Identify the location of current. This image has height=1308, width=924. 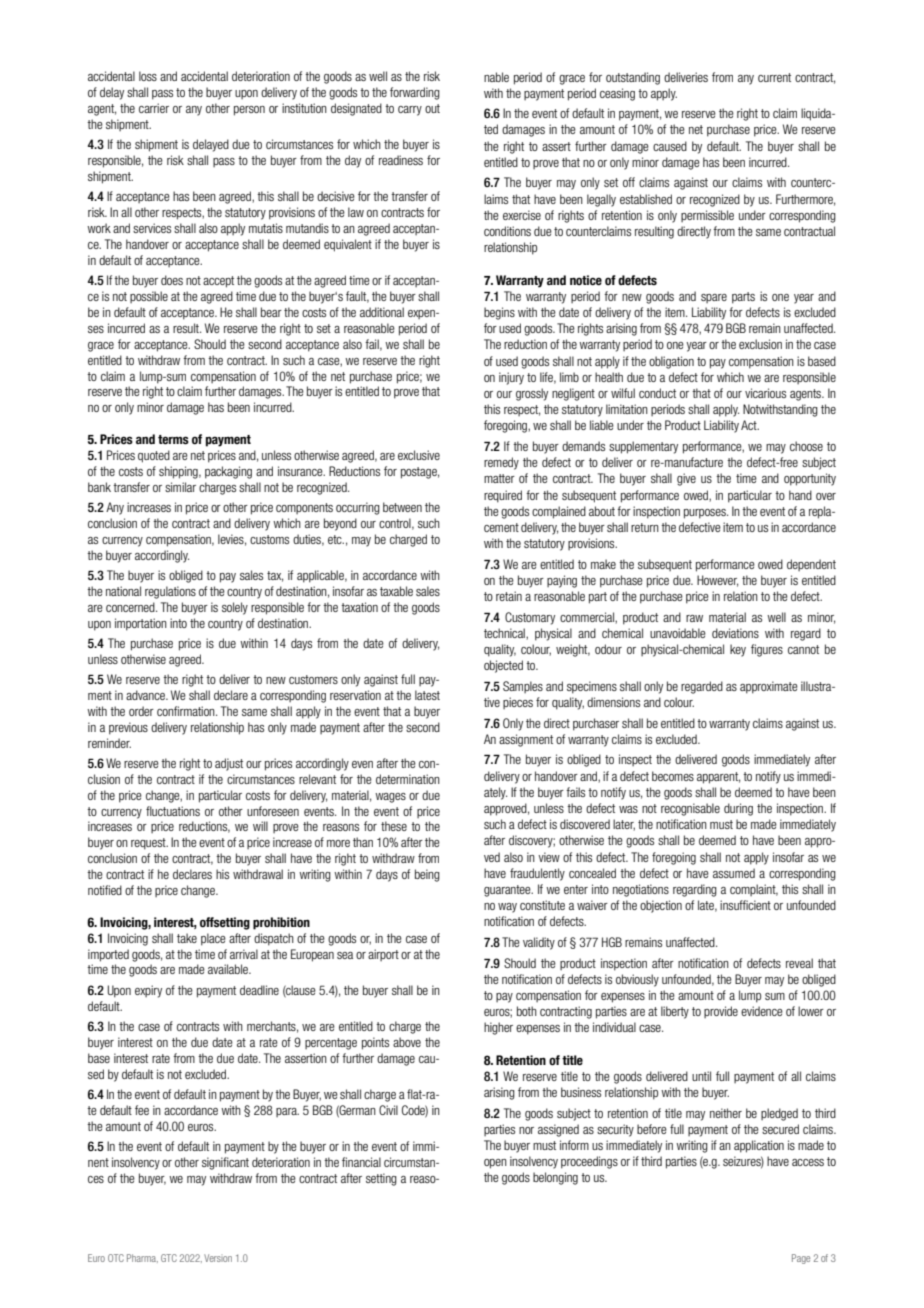
(774, 77).
